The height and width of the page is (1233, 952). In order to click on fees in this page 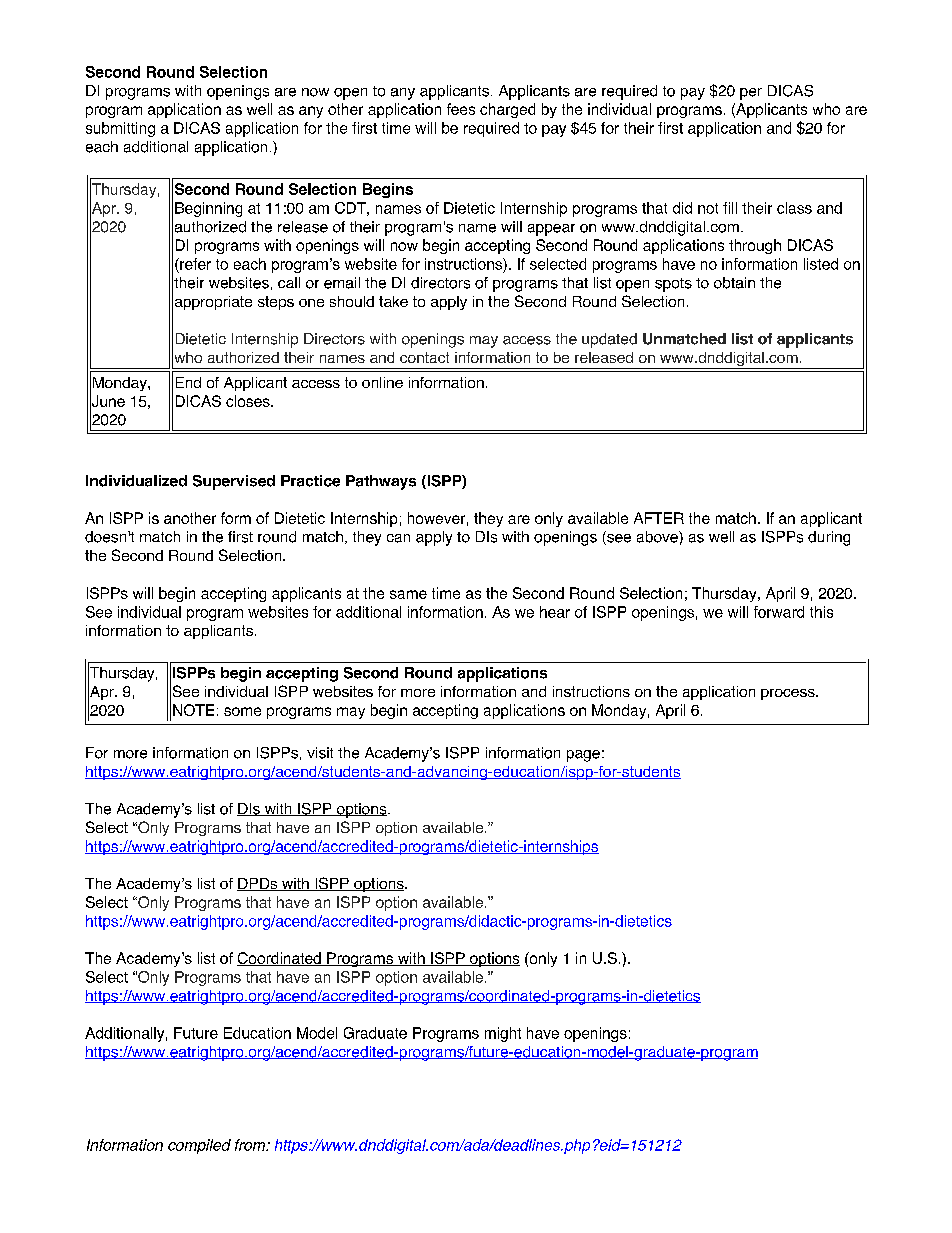, I will do `click(461, 109)`.
